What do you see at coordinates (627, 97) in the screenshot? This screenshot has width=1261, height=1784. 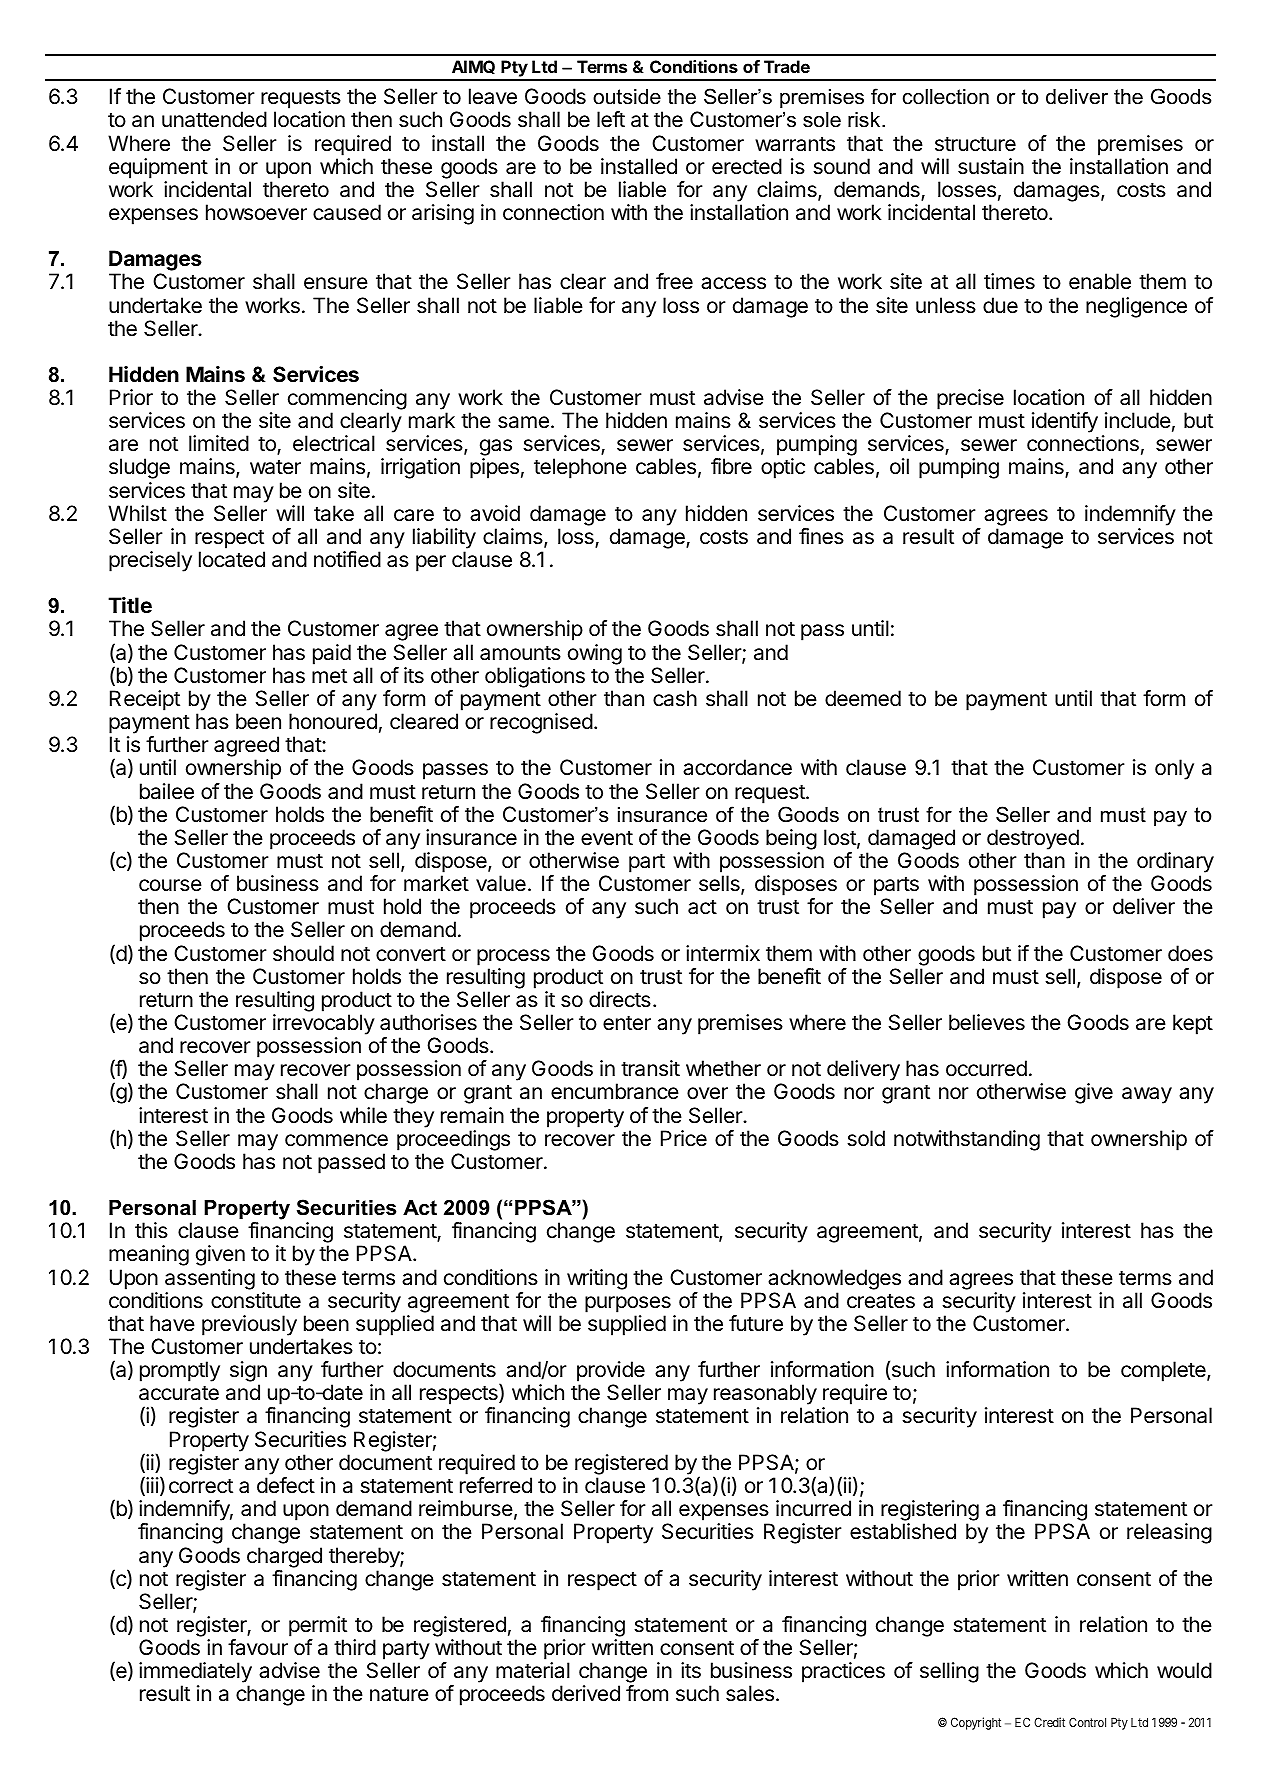 I see `outside` at bounding box center [627, 97].
